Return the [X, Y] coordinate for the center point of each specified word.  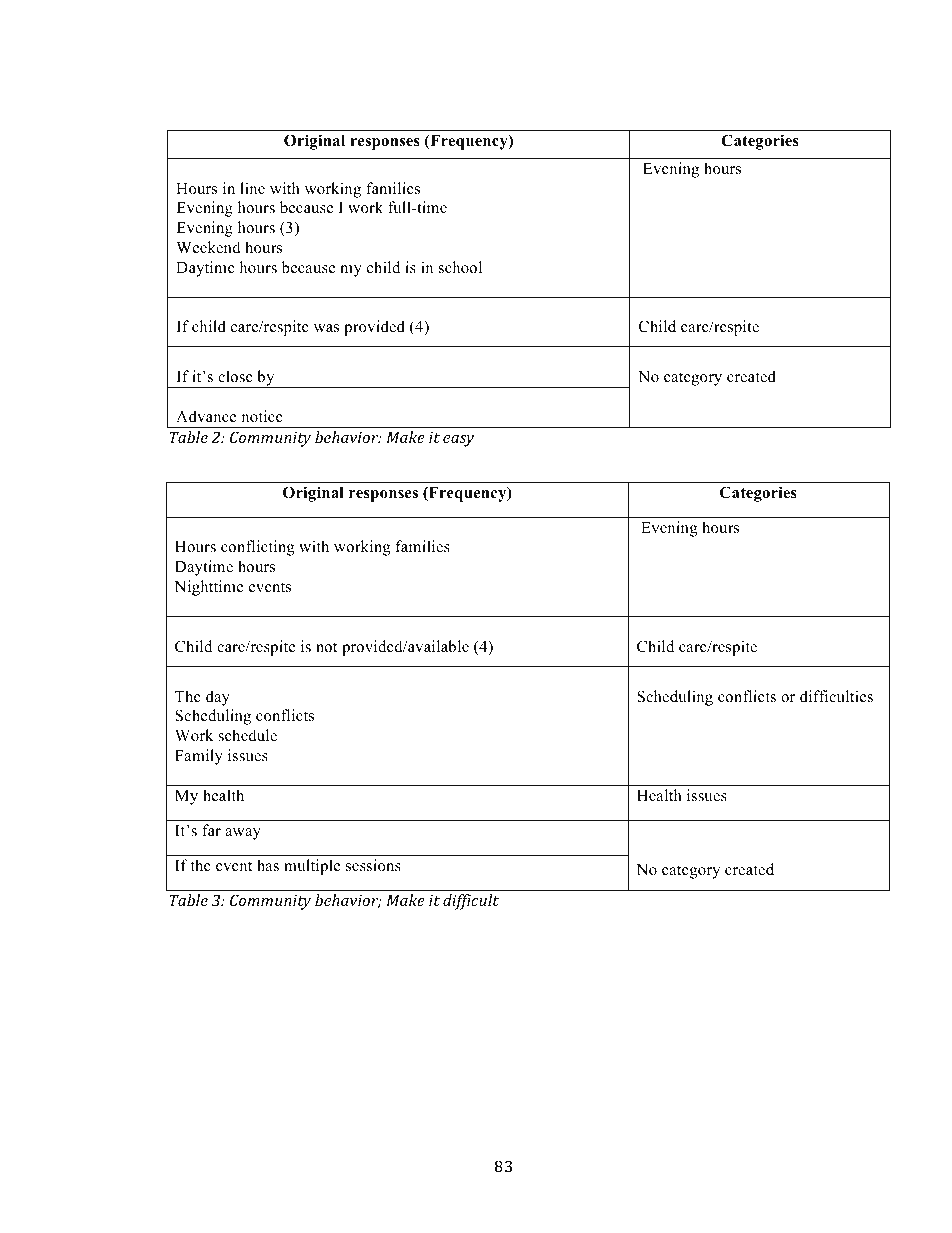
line [252, 188]
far [211, 830]
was [326, 328]
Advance [206, 416]
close [235, 376]
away [243, 834]
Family [199, 757]
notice [262, 416]
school [460, 267]
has [268, 865]
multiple [312, 867]
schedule [247, 735]
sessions [373, 865]
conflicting [258, 548]
